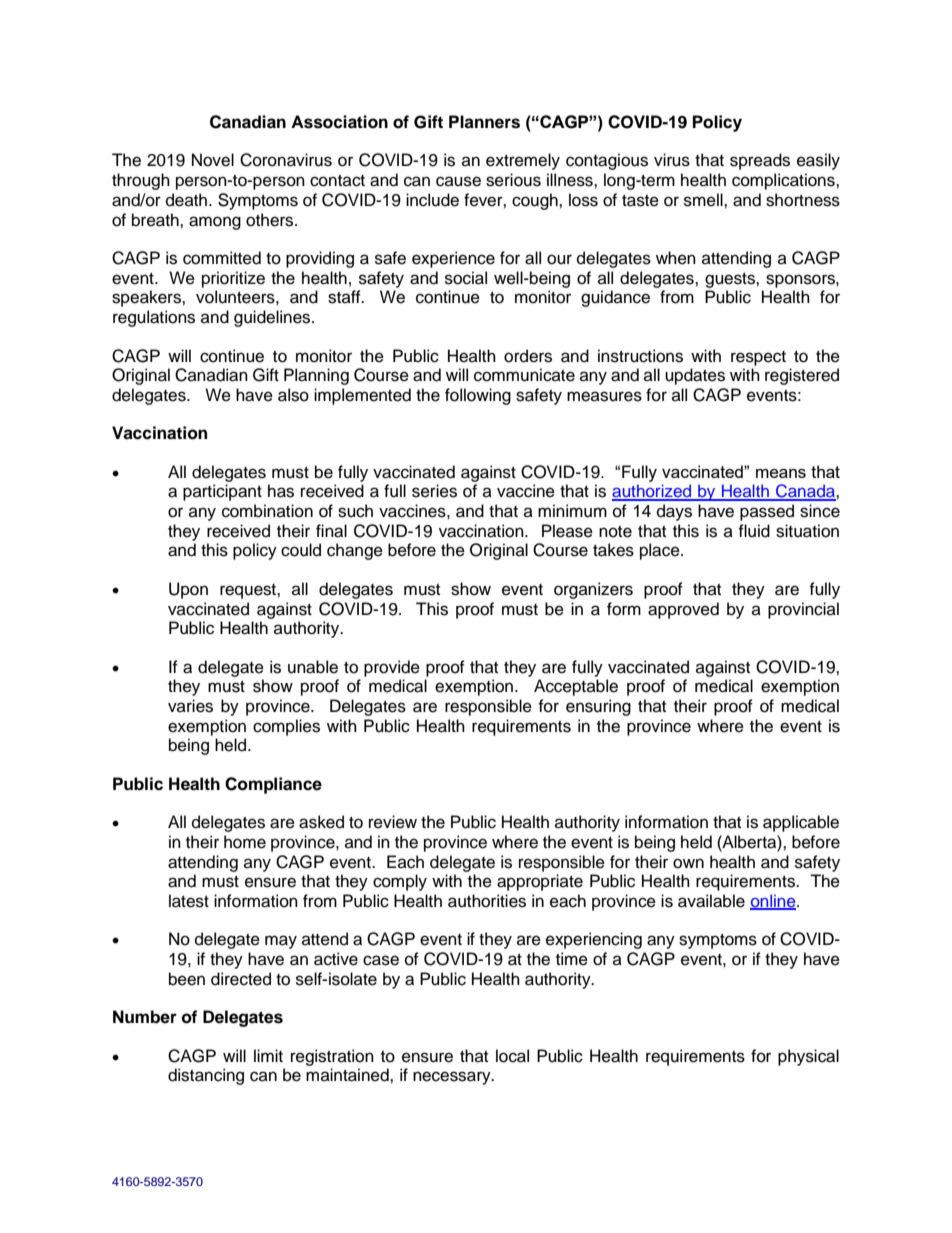  What do you see at coordinates (512, 1056) in the screenshot?
I see `local` at bounding box center [512, 1056].
